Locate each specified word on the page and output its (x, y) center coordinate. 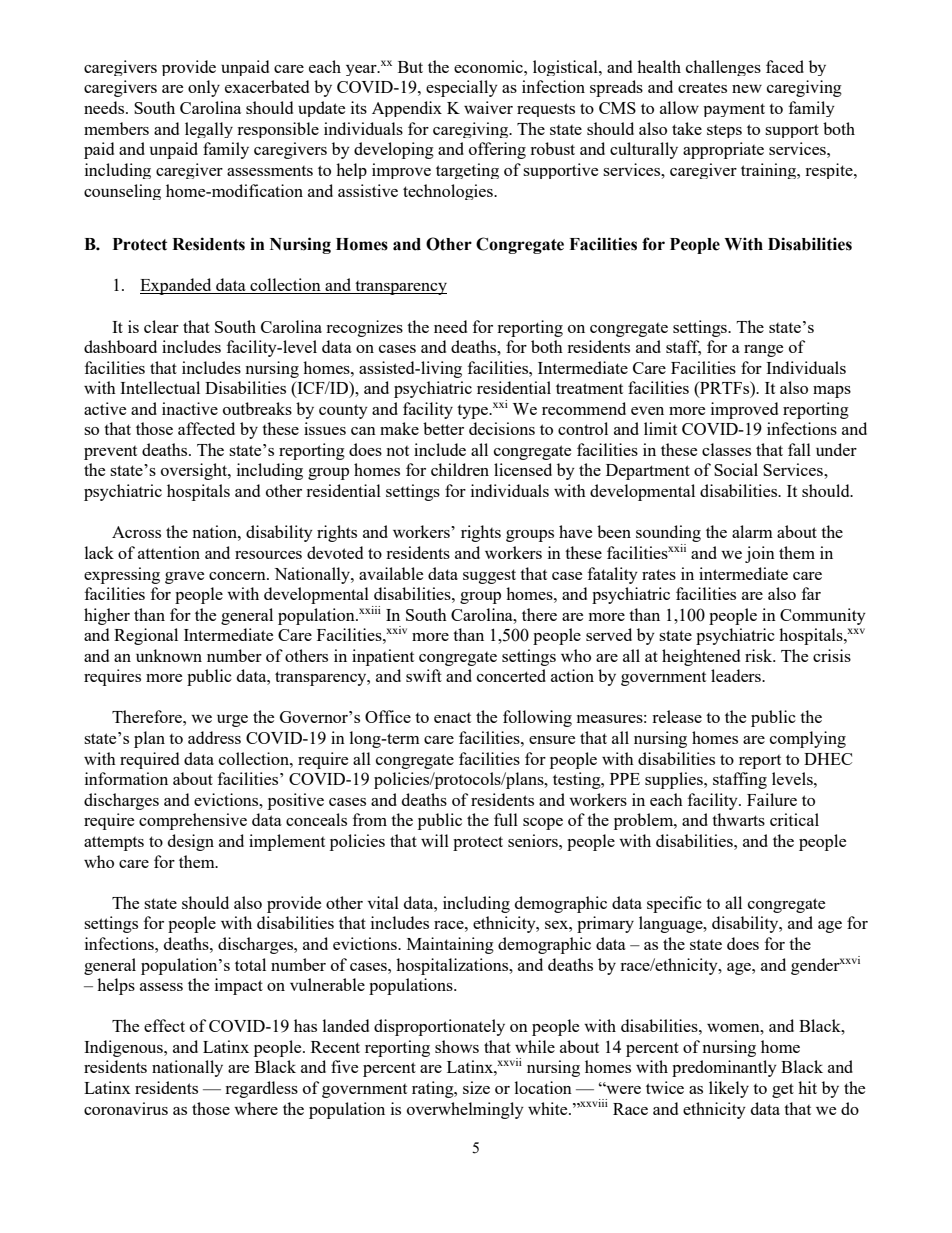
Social (736, 469)
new (747, 89)
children (460, 469)
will (435, 840)
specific (674, 904)
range (763, 351)
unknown (169, 655)
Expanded (177, 286)
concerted (511, 675)
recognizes (364, 328)
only (204, 88)
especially (462, 88)
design (191, 842)
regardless (261, 1089)
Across (136, 532)
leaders (737, 675)
